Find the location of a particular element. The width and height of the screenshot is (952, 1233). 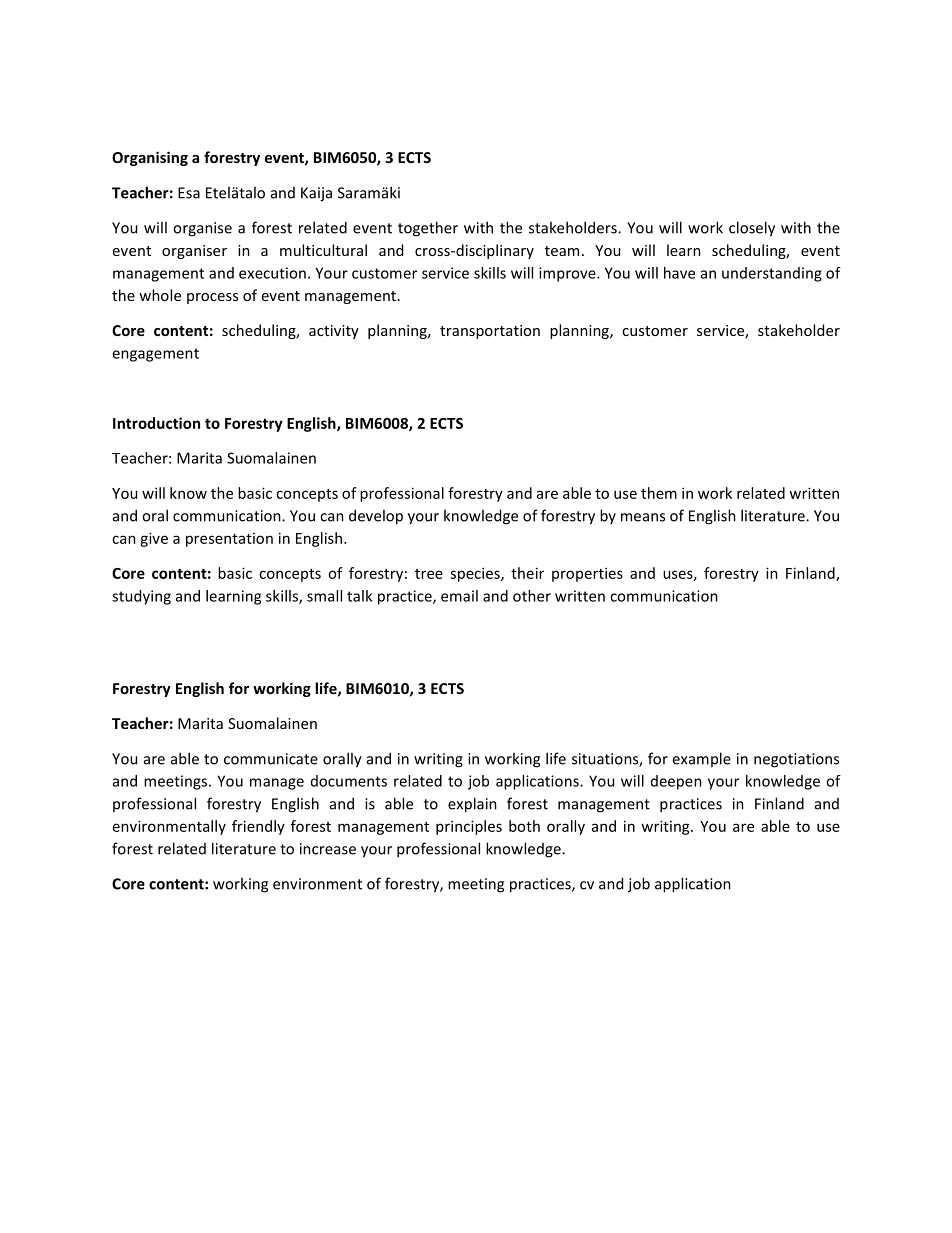

friendly is located at coordinates (258, 827).
